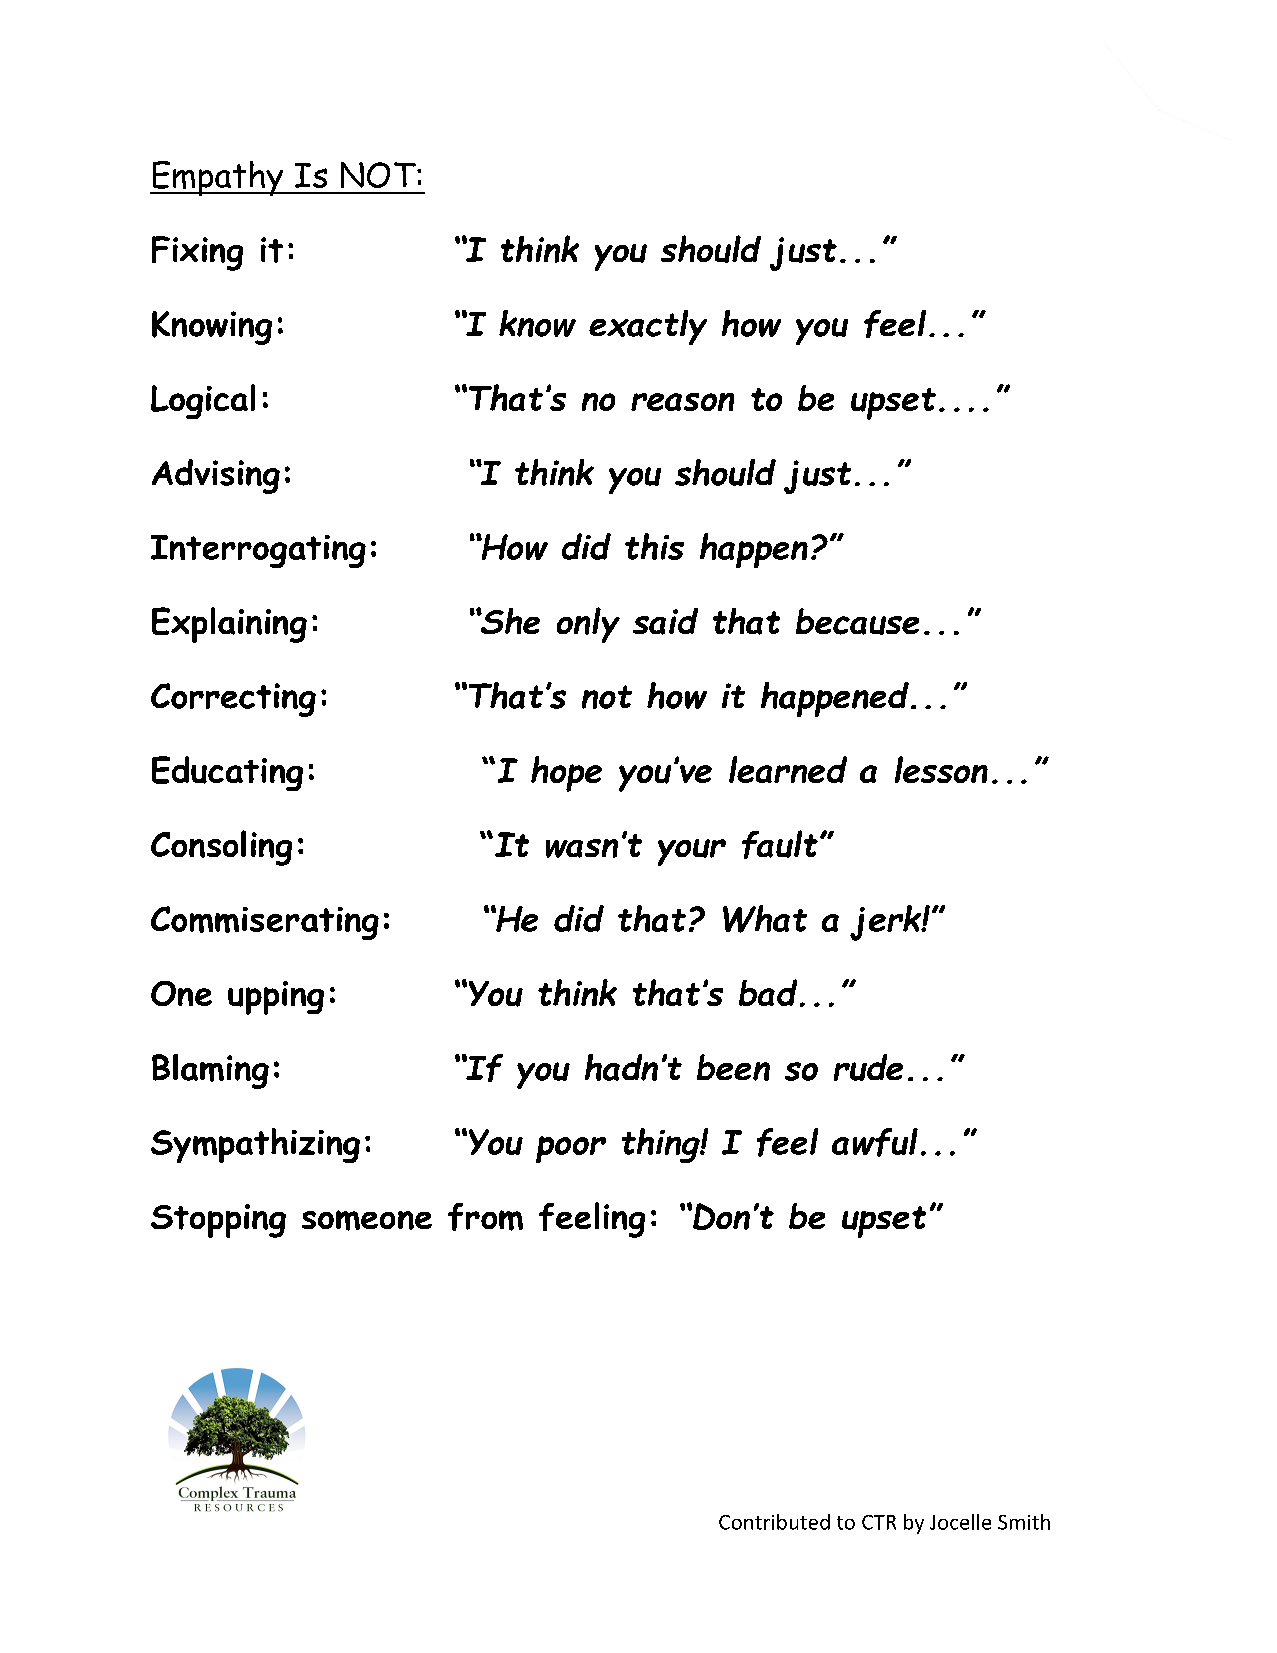 This page has width=1277, height=1653. What do you see at coordinates (682, 402) in the page?
I see `reason` at bounding box center [682, 402].
